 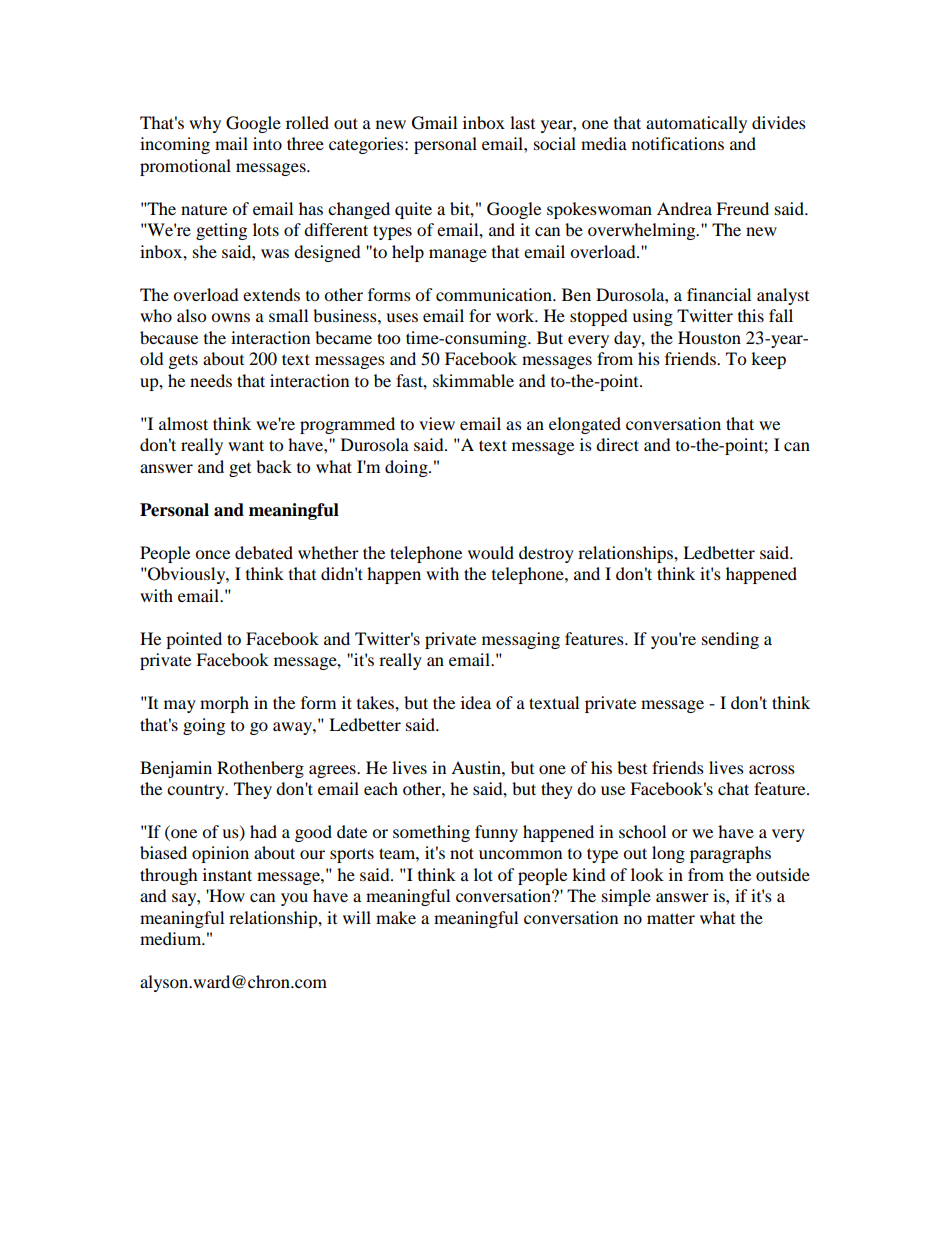 What do you see at coordinates (396, 917) in the screenshot?
I see `make` at bounding box center [396, 917].
